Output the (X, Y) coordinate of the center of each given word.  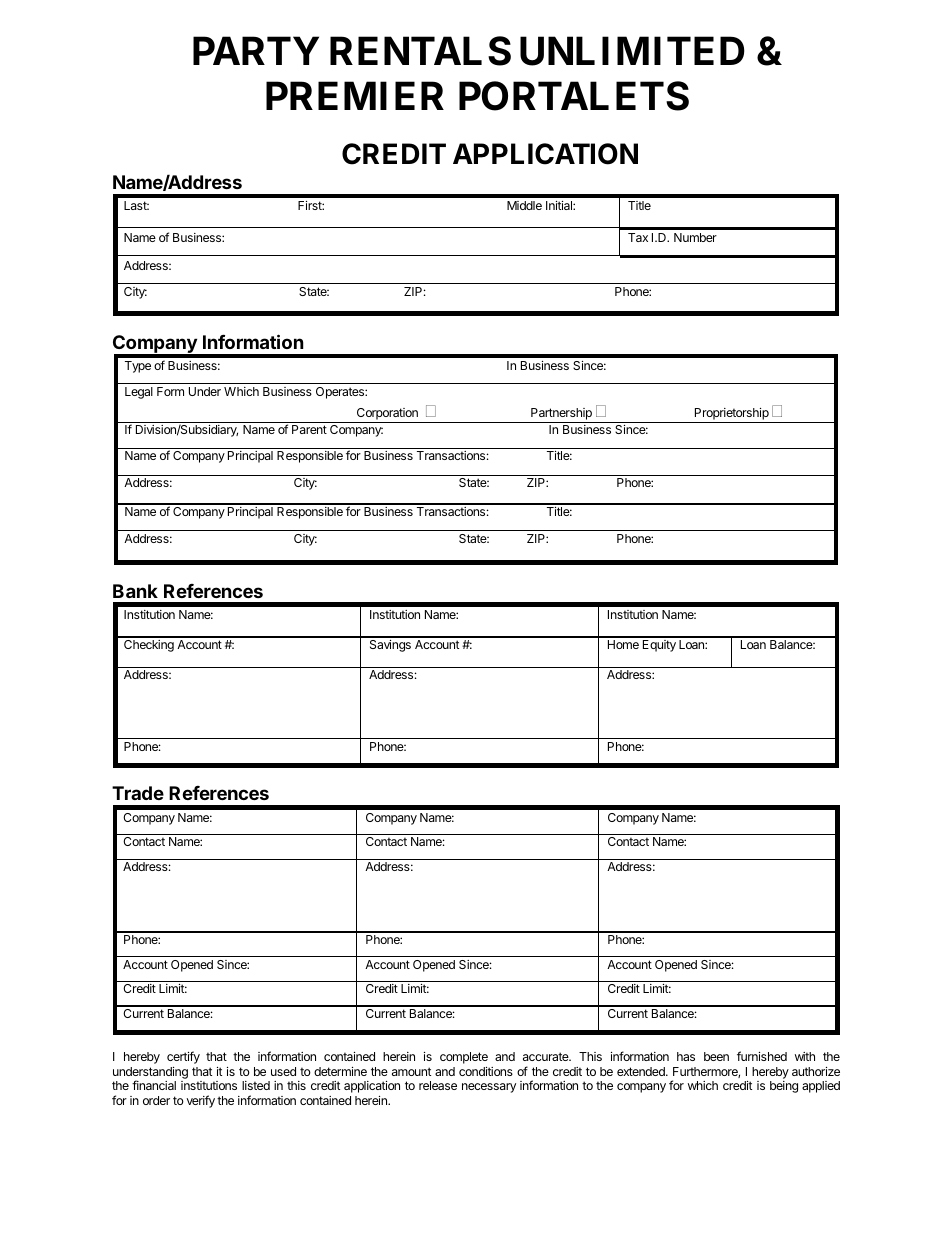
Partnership (561, 415)
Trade (138, 793)
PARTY (256, 50)
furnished (762, 1056)
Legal (139, 393)
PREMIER (355, 96)
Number (695, 237)
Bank (135, 591)
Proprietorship (732, 415)
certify (183, 1057)
